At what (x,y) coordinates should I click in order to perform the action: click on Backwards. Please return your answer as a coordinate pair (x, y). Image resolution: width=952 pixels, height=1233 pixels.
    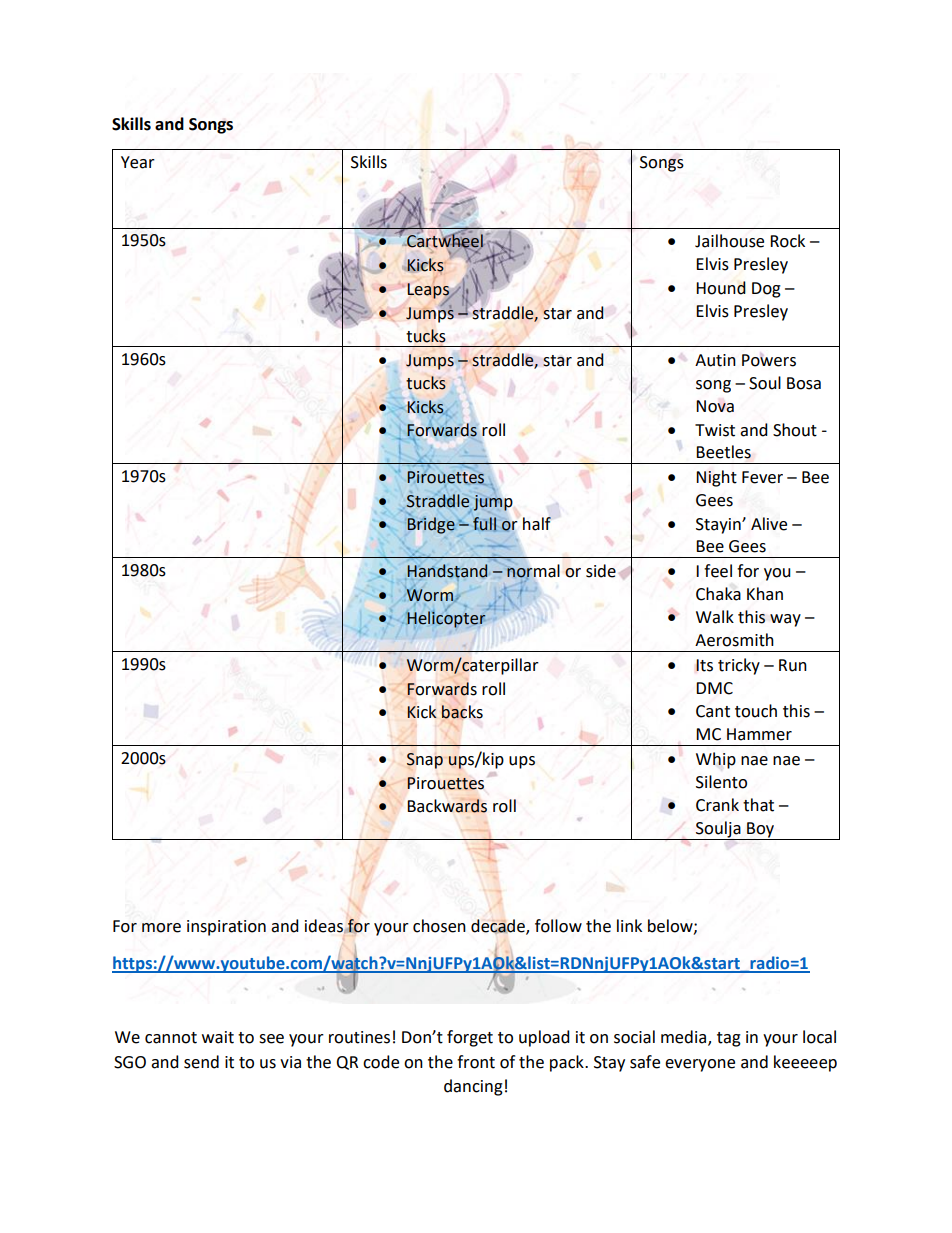
    Looking at the image, I should click on (447, 805).
